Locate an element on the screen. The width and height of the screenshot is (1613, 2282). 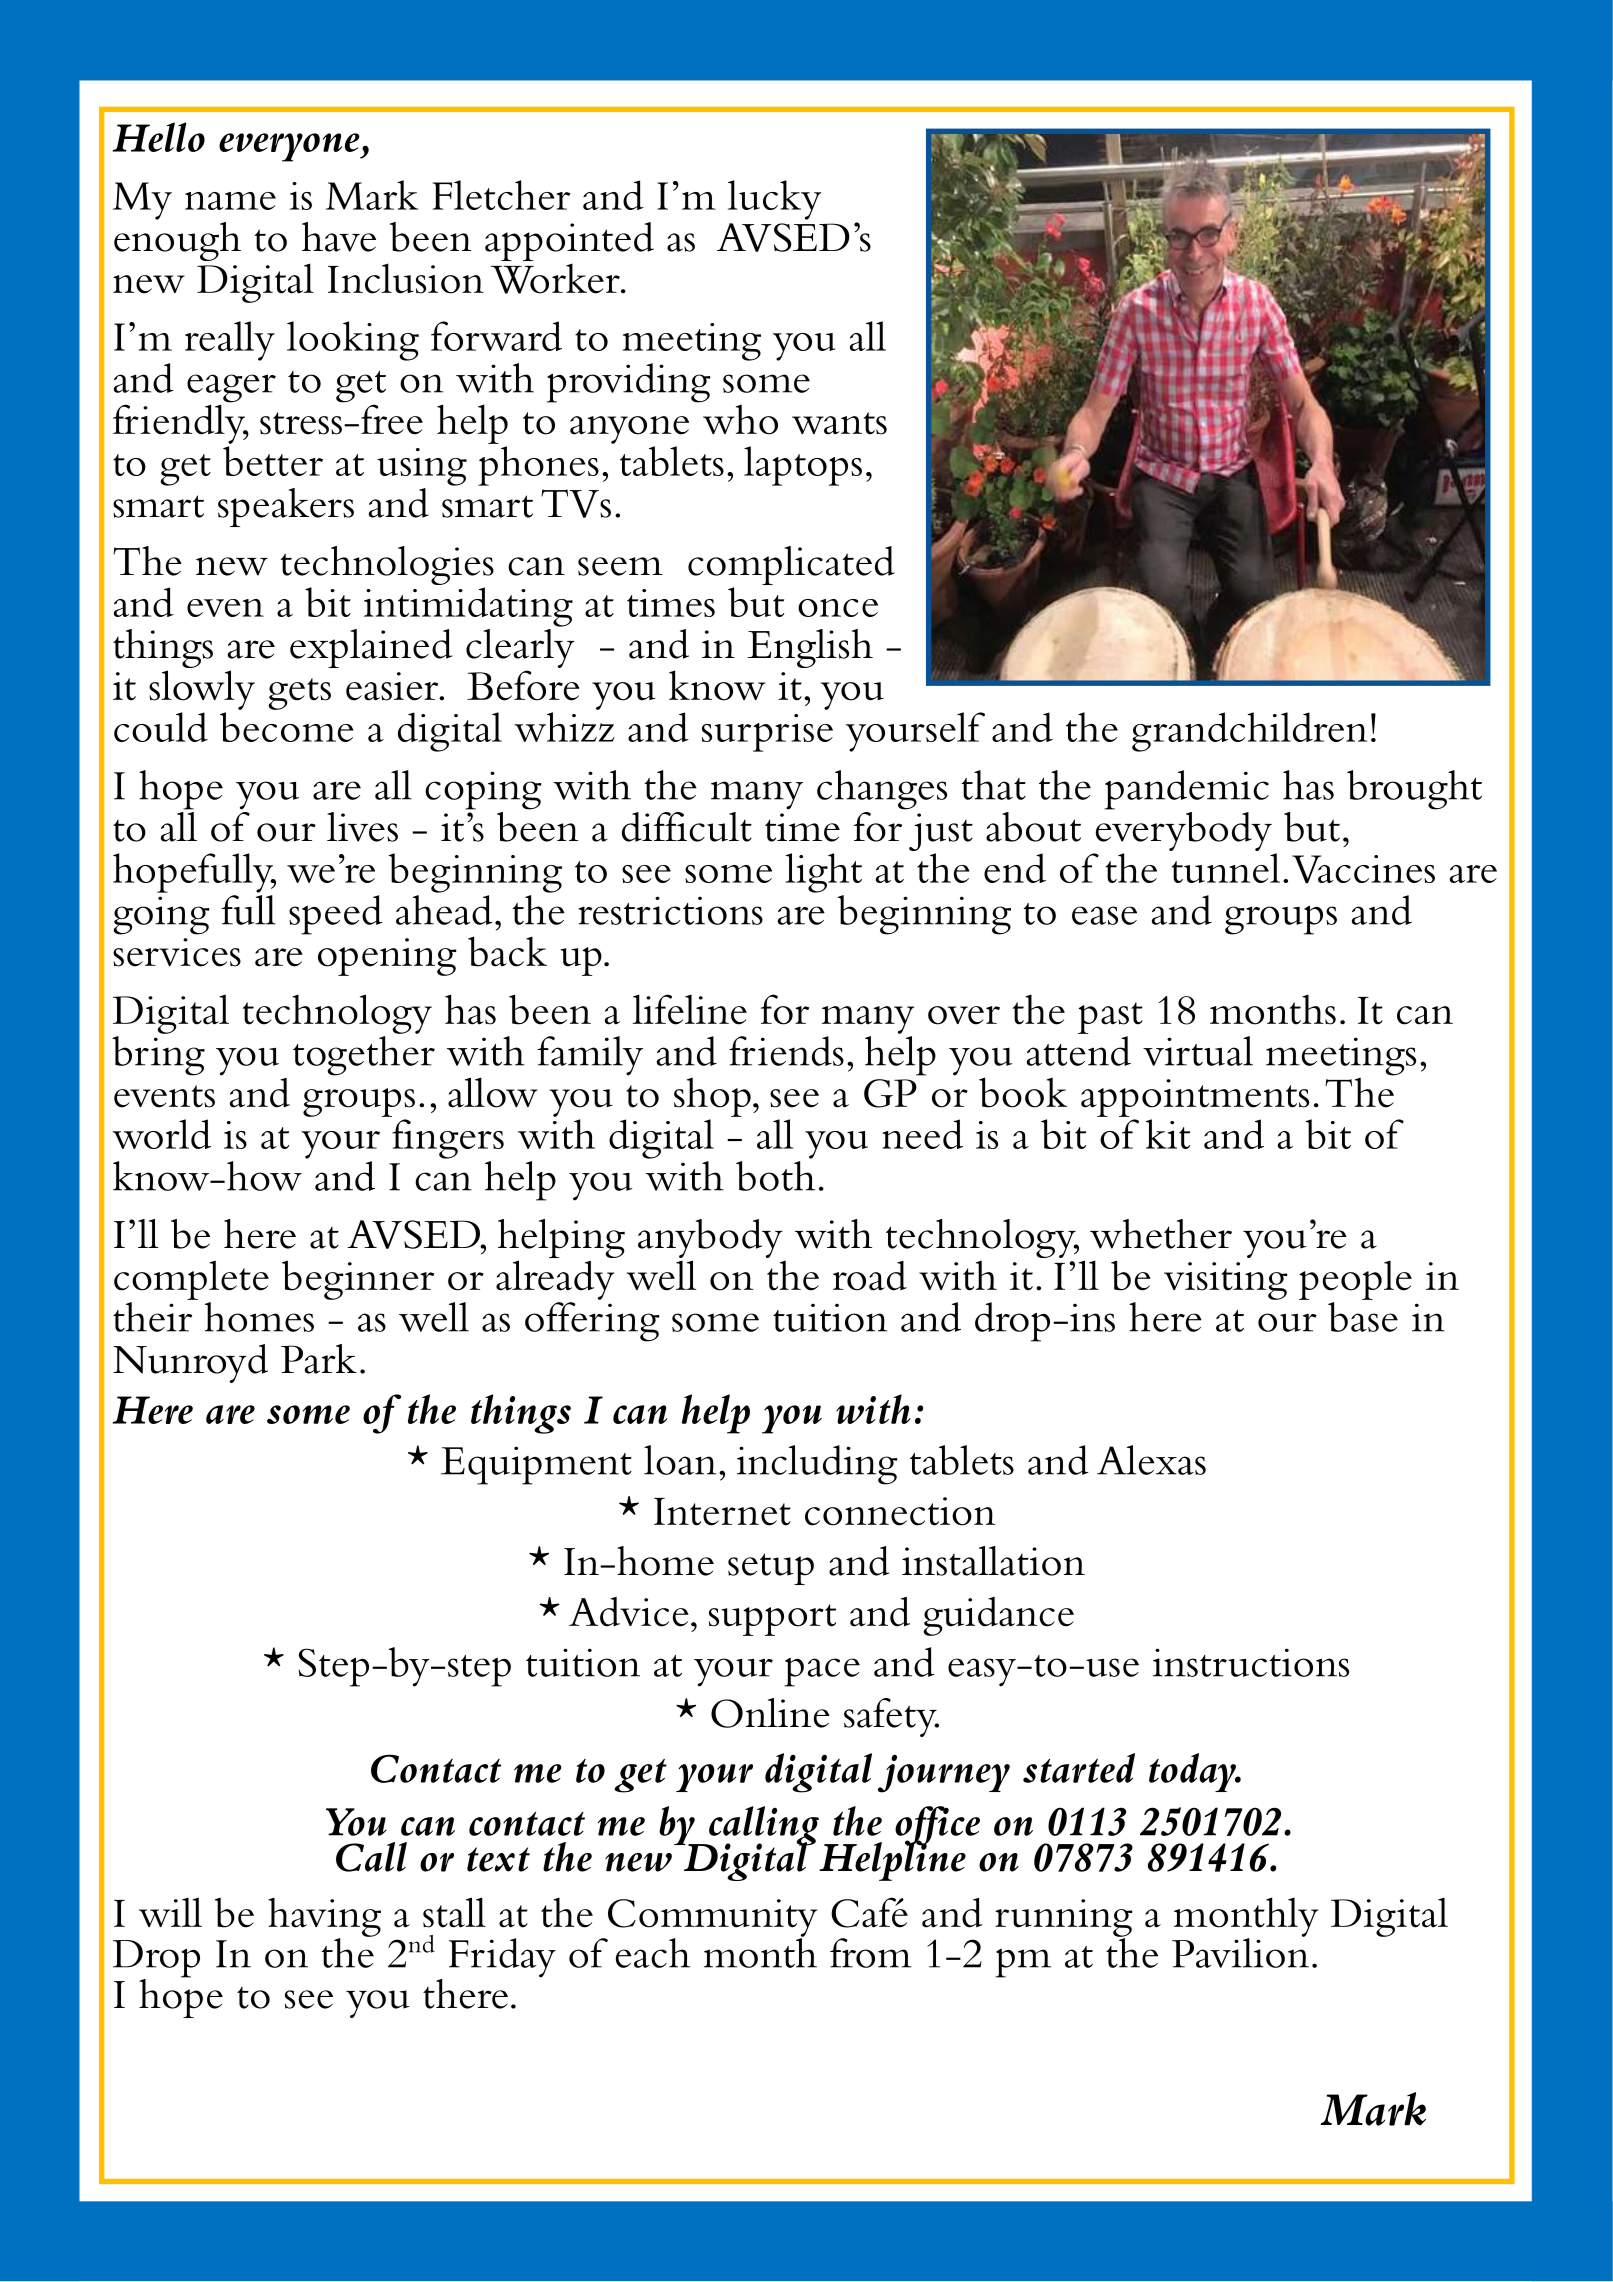
Pavilion is located at coordinates (1240, 1951).
